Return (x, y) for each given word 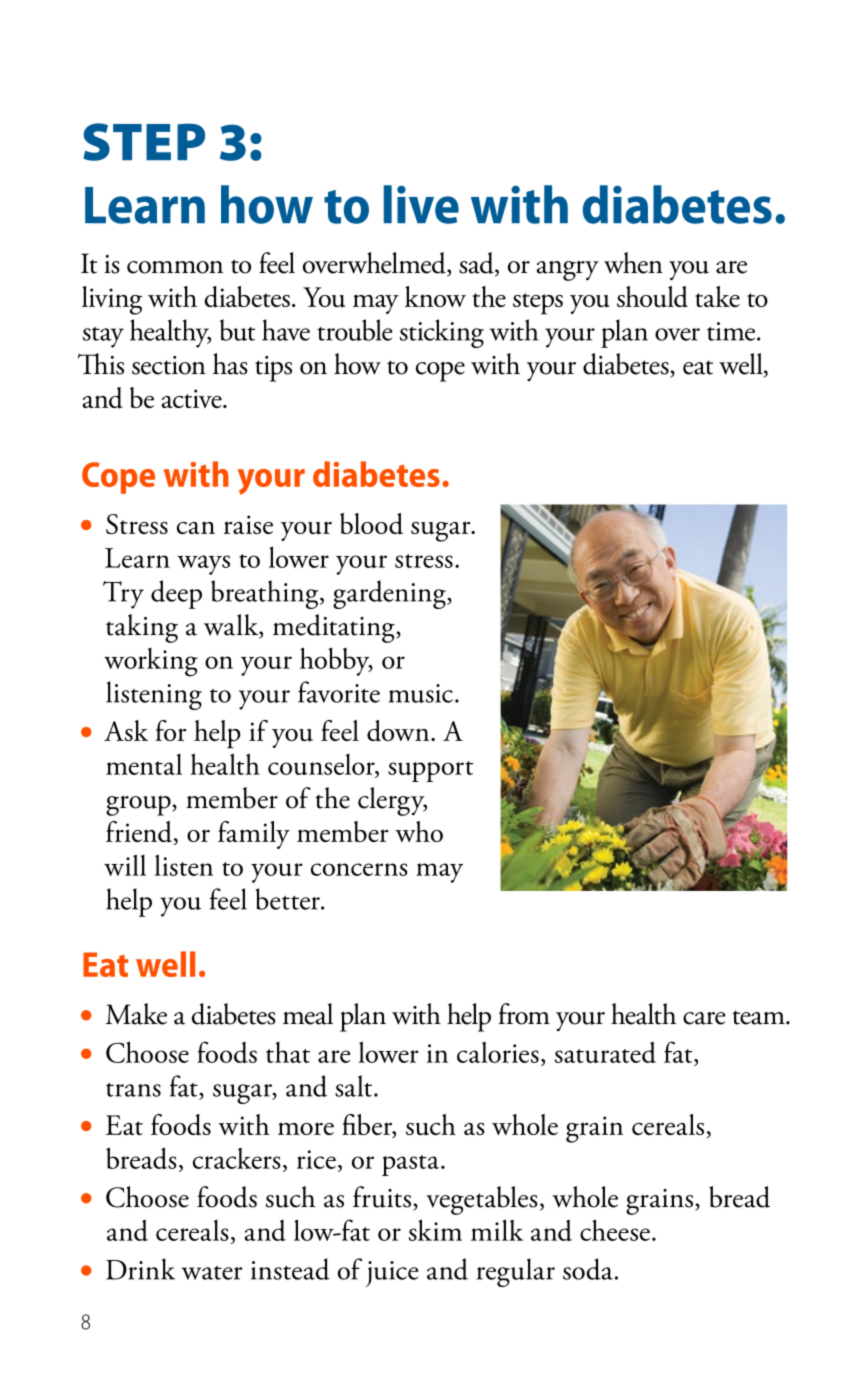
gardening (390, 594)
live (421, 204)
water (212, 1273)
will (125, 865)
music (420, 693)
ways (203, 565)
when (633, 263)
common (175, 267)
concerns (359, 869)
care (704, 1018)
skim (435, 1230)
